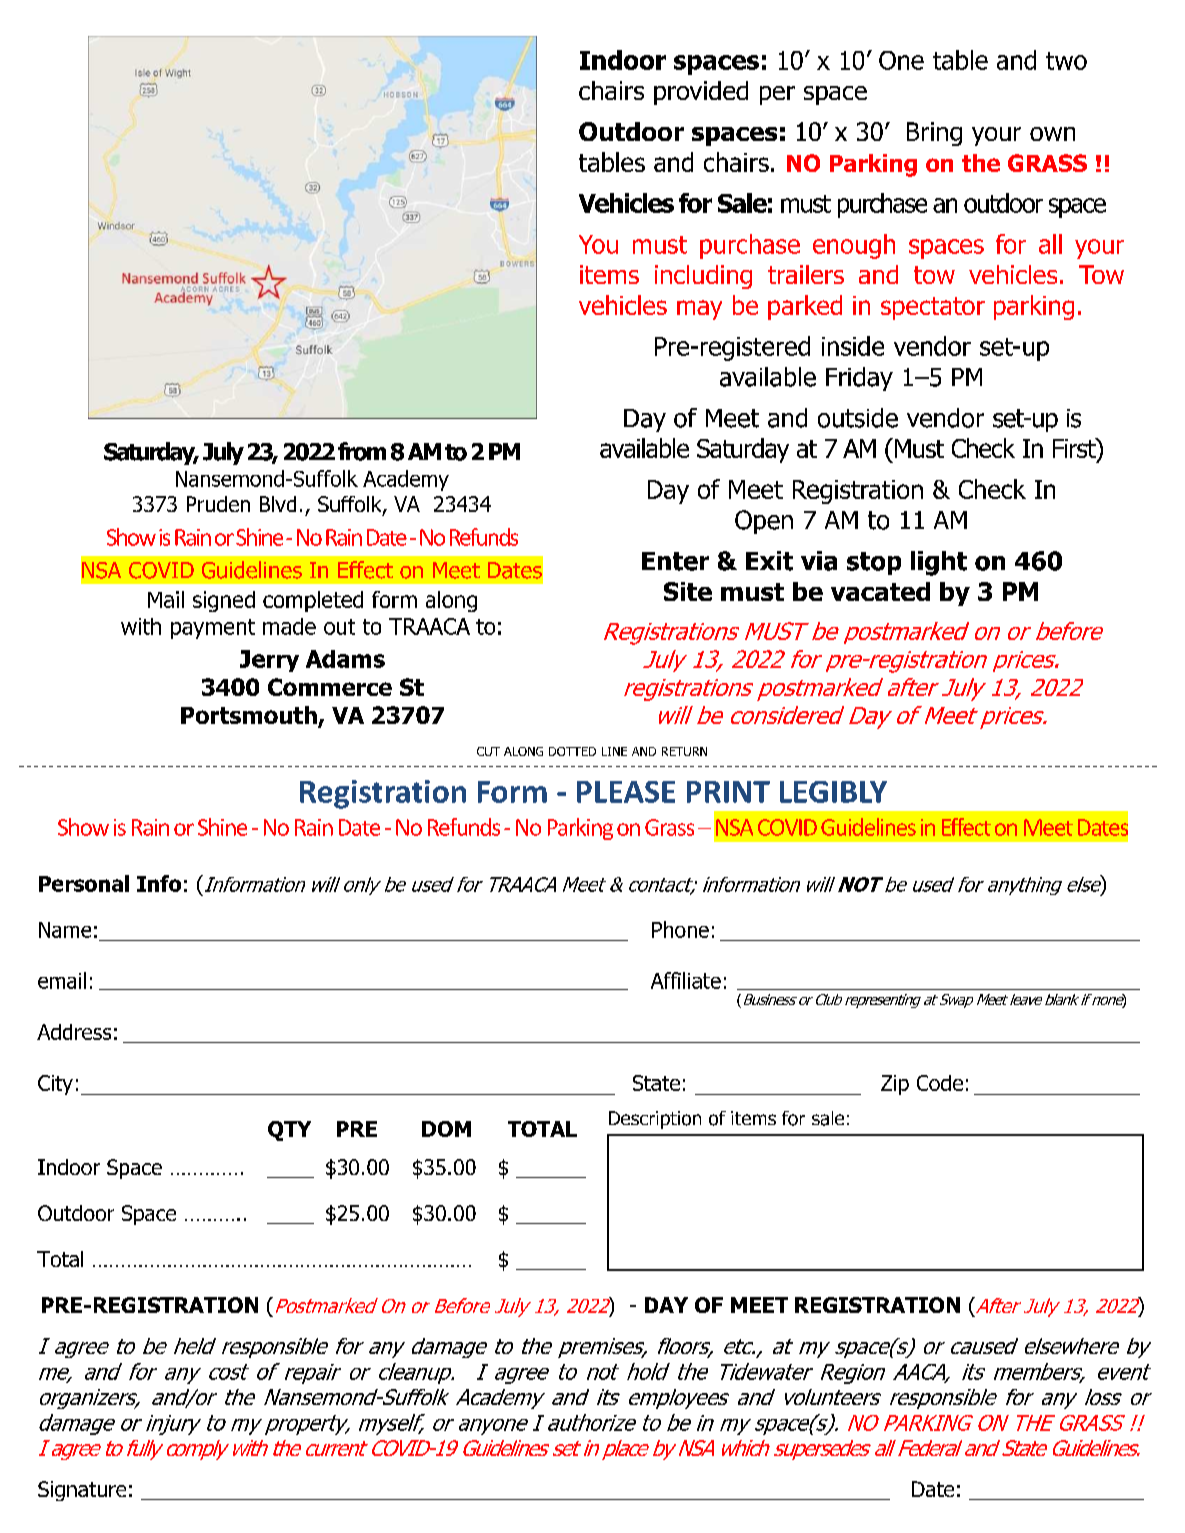 The width and height of the document is (1185, 1533). I want to click on Portsmouth, so click(250, 716).
